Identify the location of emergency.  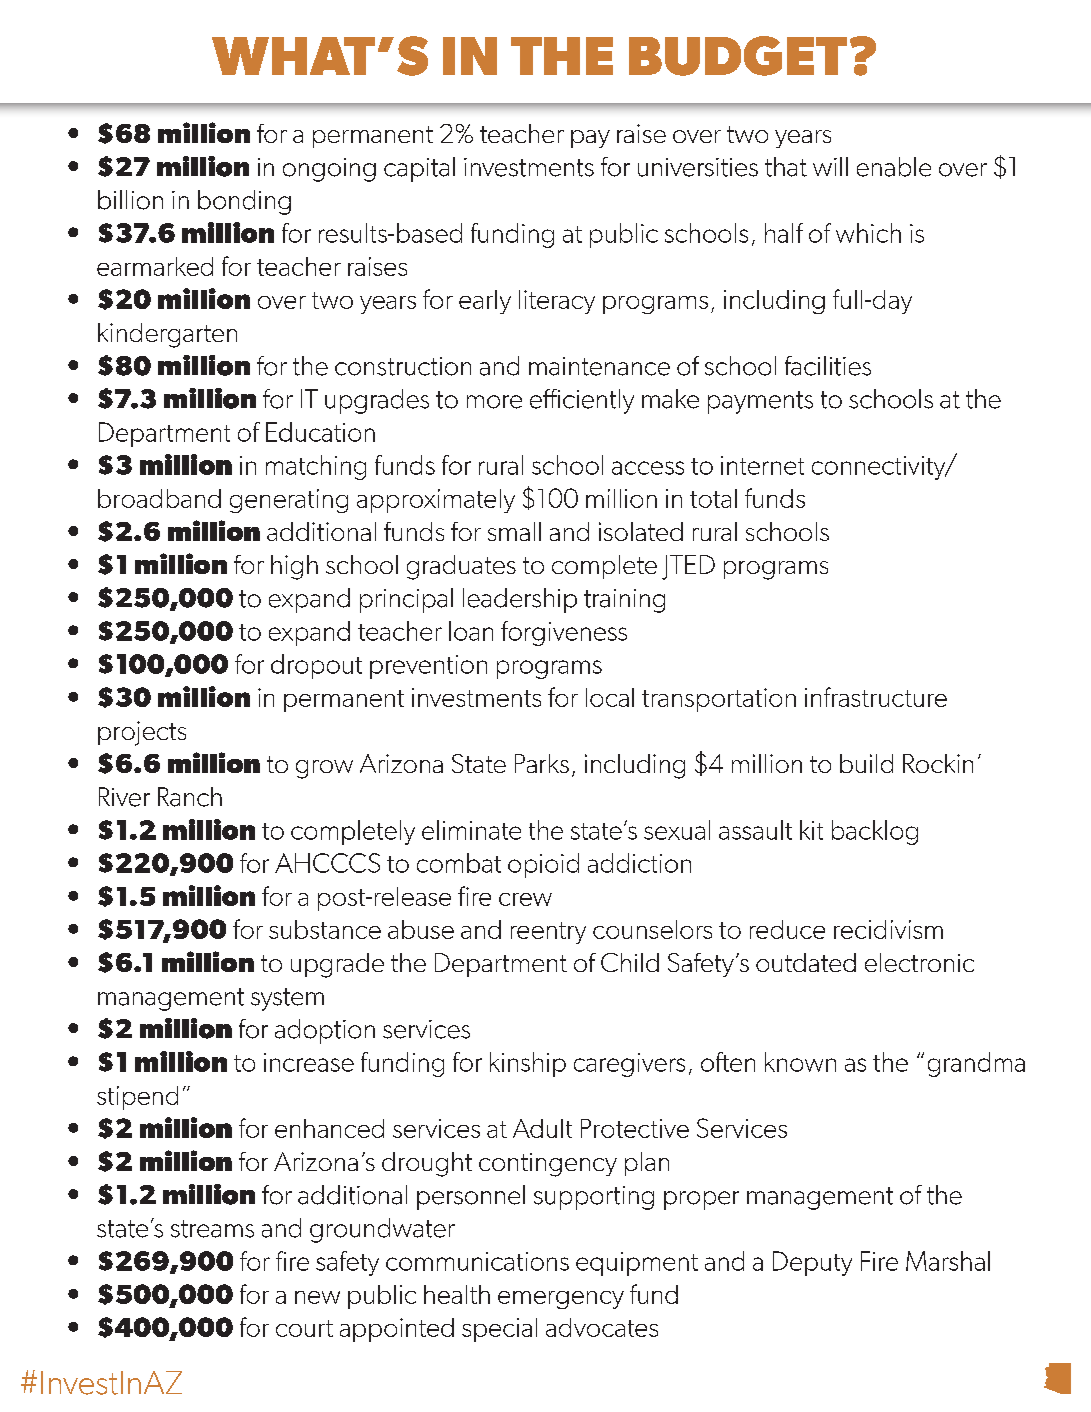
(561, 1300).
